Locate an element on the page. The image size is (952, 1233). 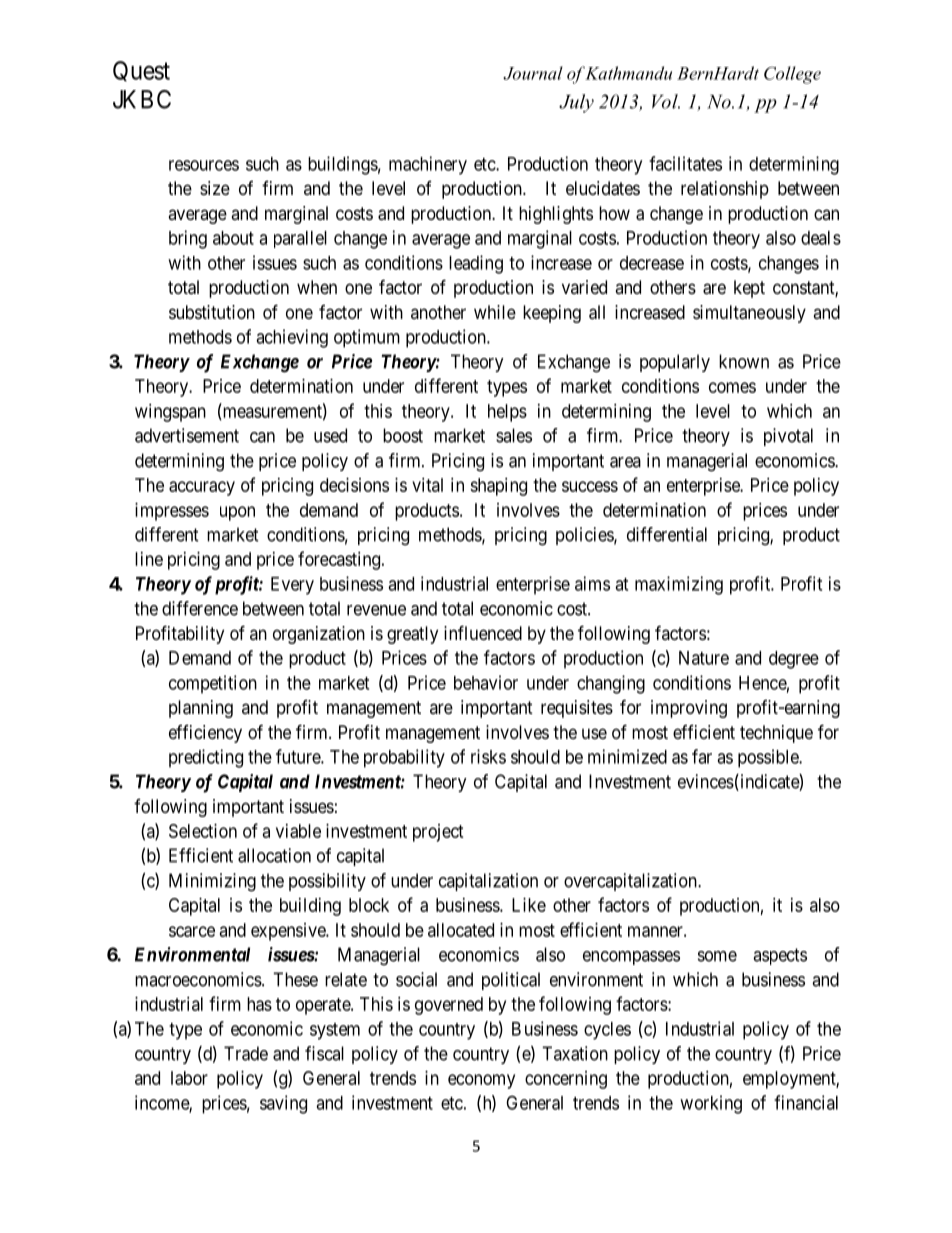
known is located at coordinates (744, 361).
